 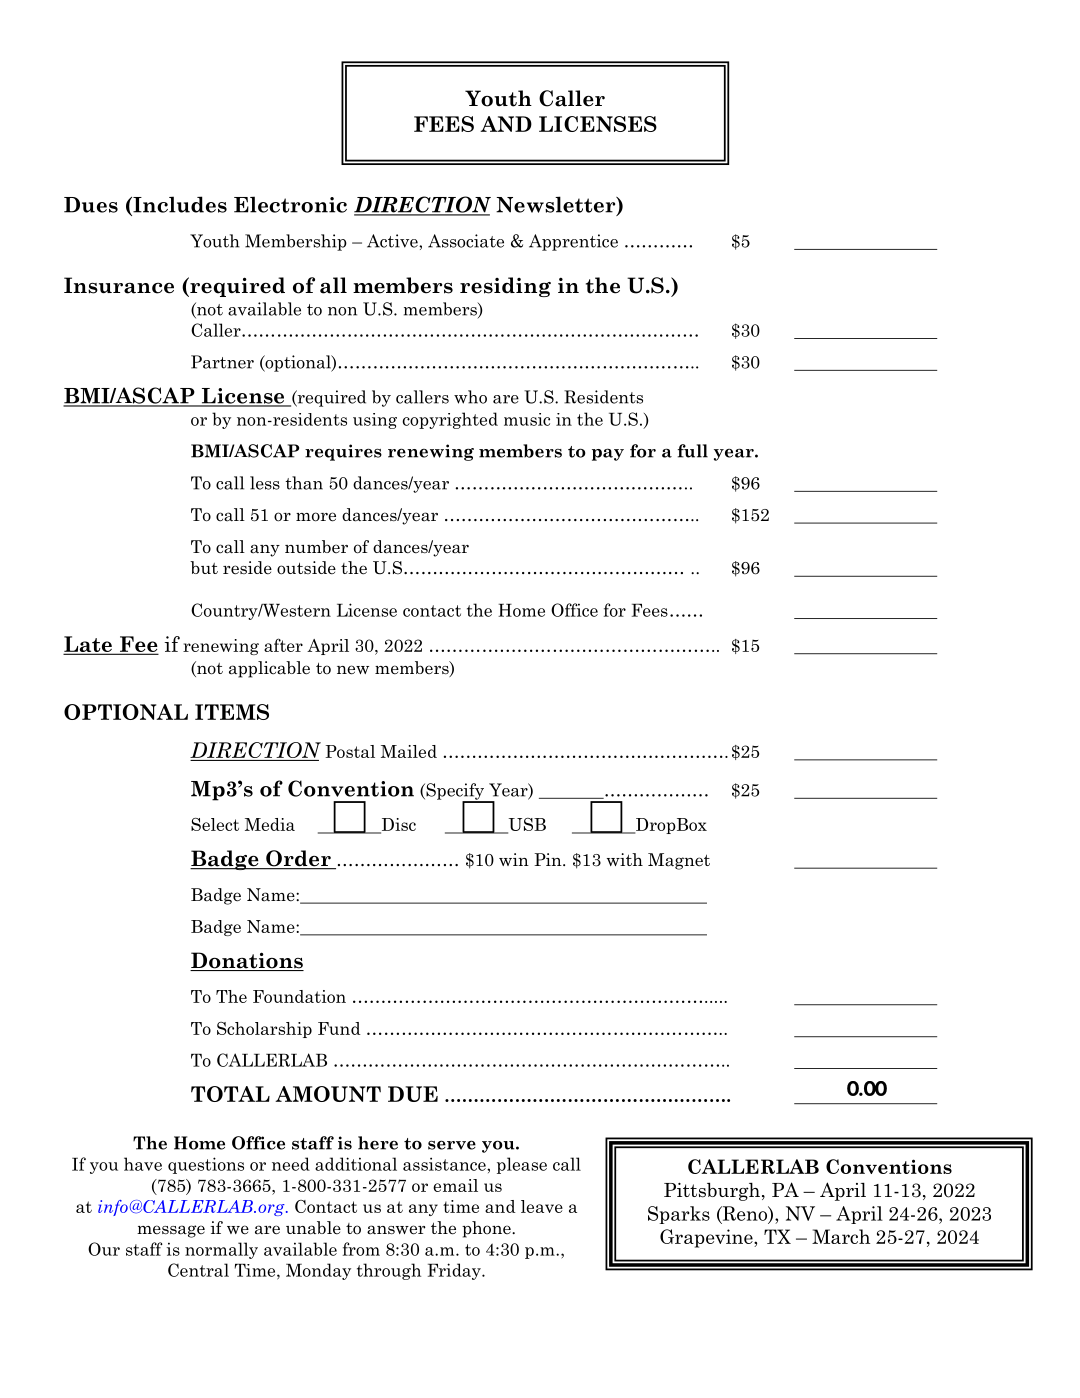 What do you see at coordinates (466, 241) in the page?
I see `Associate` at bounding box center [466, 241].
